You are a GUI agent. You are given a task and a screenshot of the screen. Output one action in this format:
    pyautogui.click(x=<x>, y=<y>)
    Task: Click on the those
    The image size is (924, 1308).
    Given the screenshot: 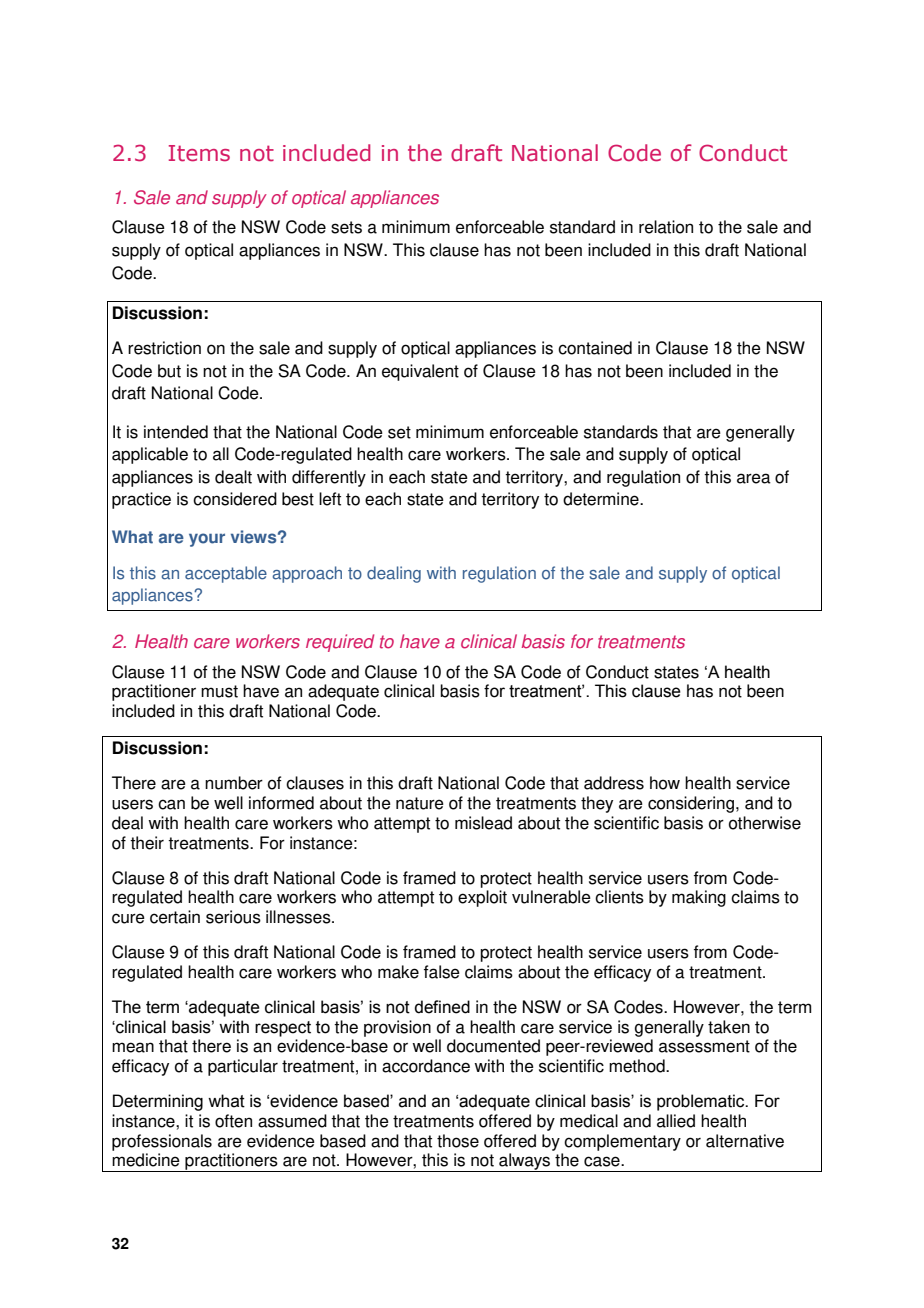 What is the action you would take?
    pyautogui.click(x=458, y=1141)
